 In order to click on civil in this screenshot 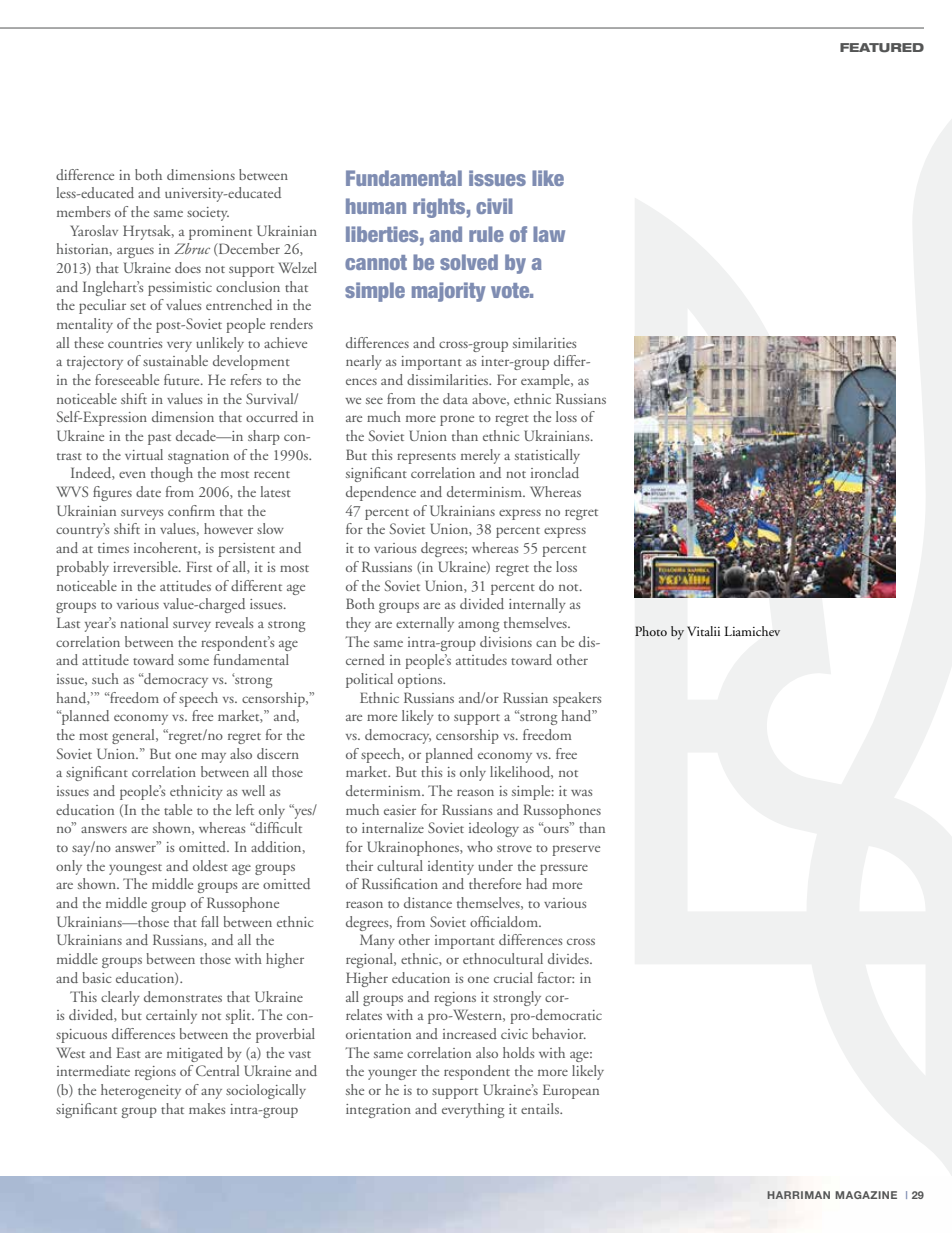, I will do `click(494, 206)`.
